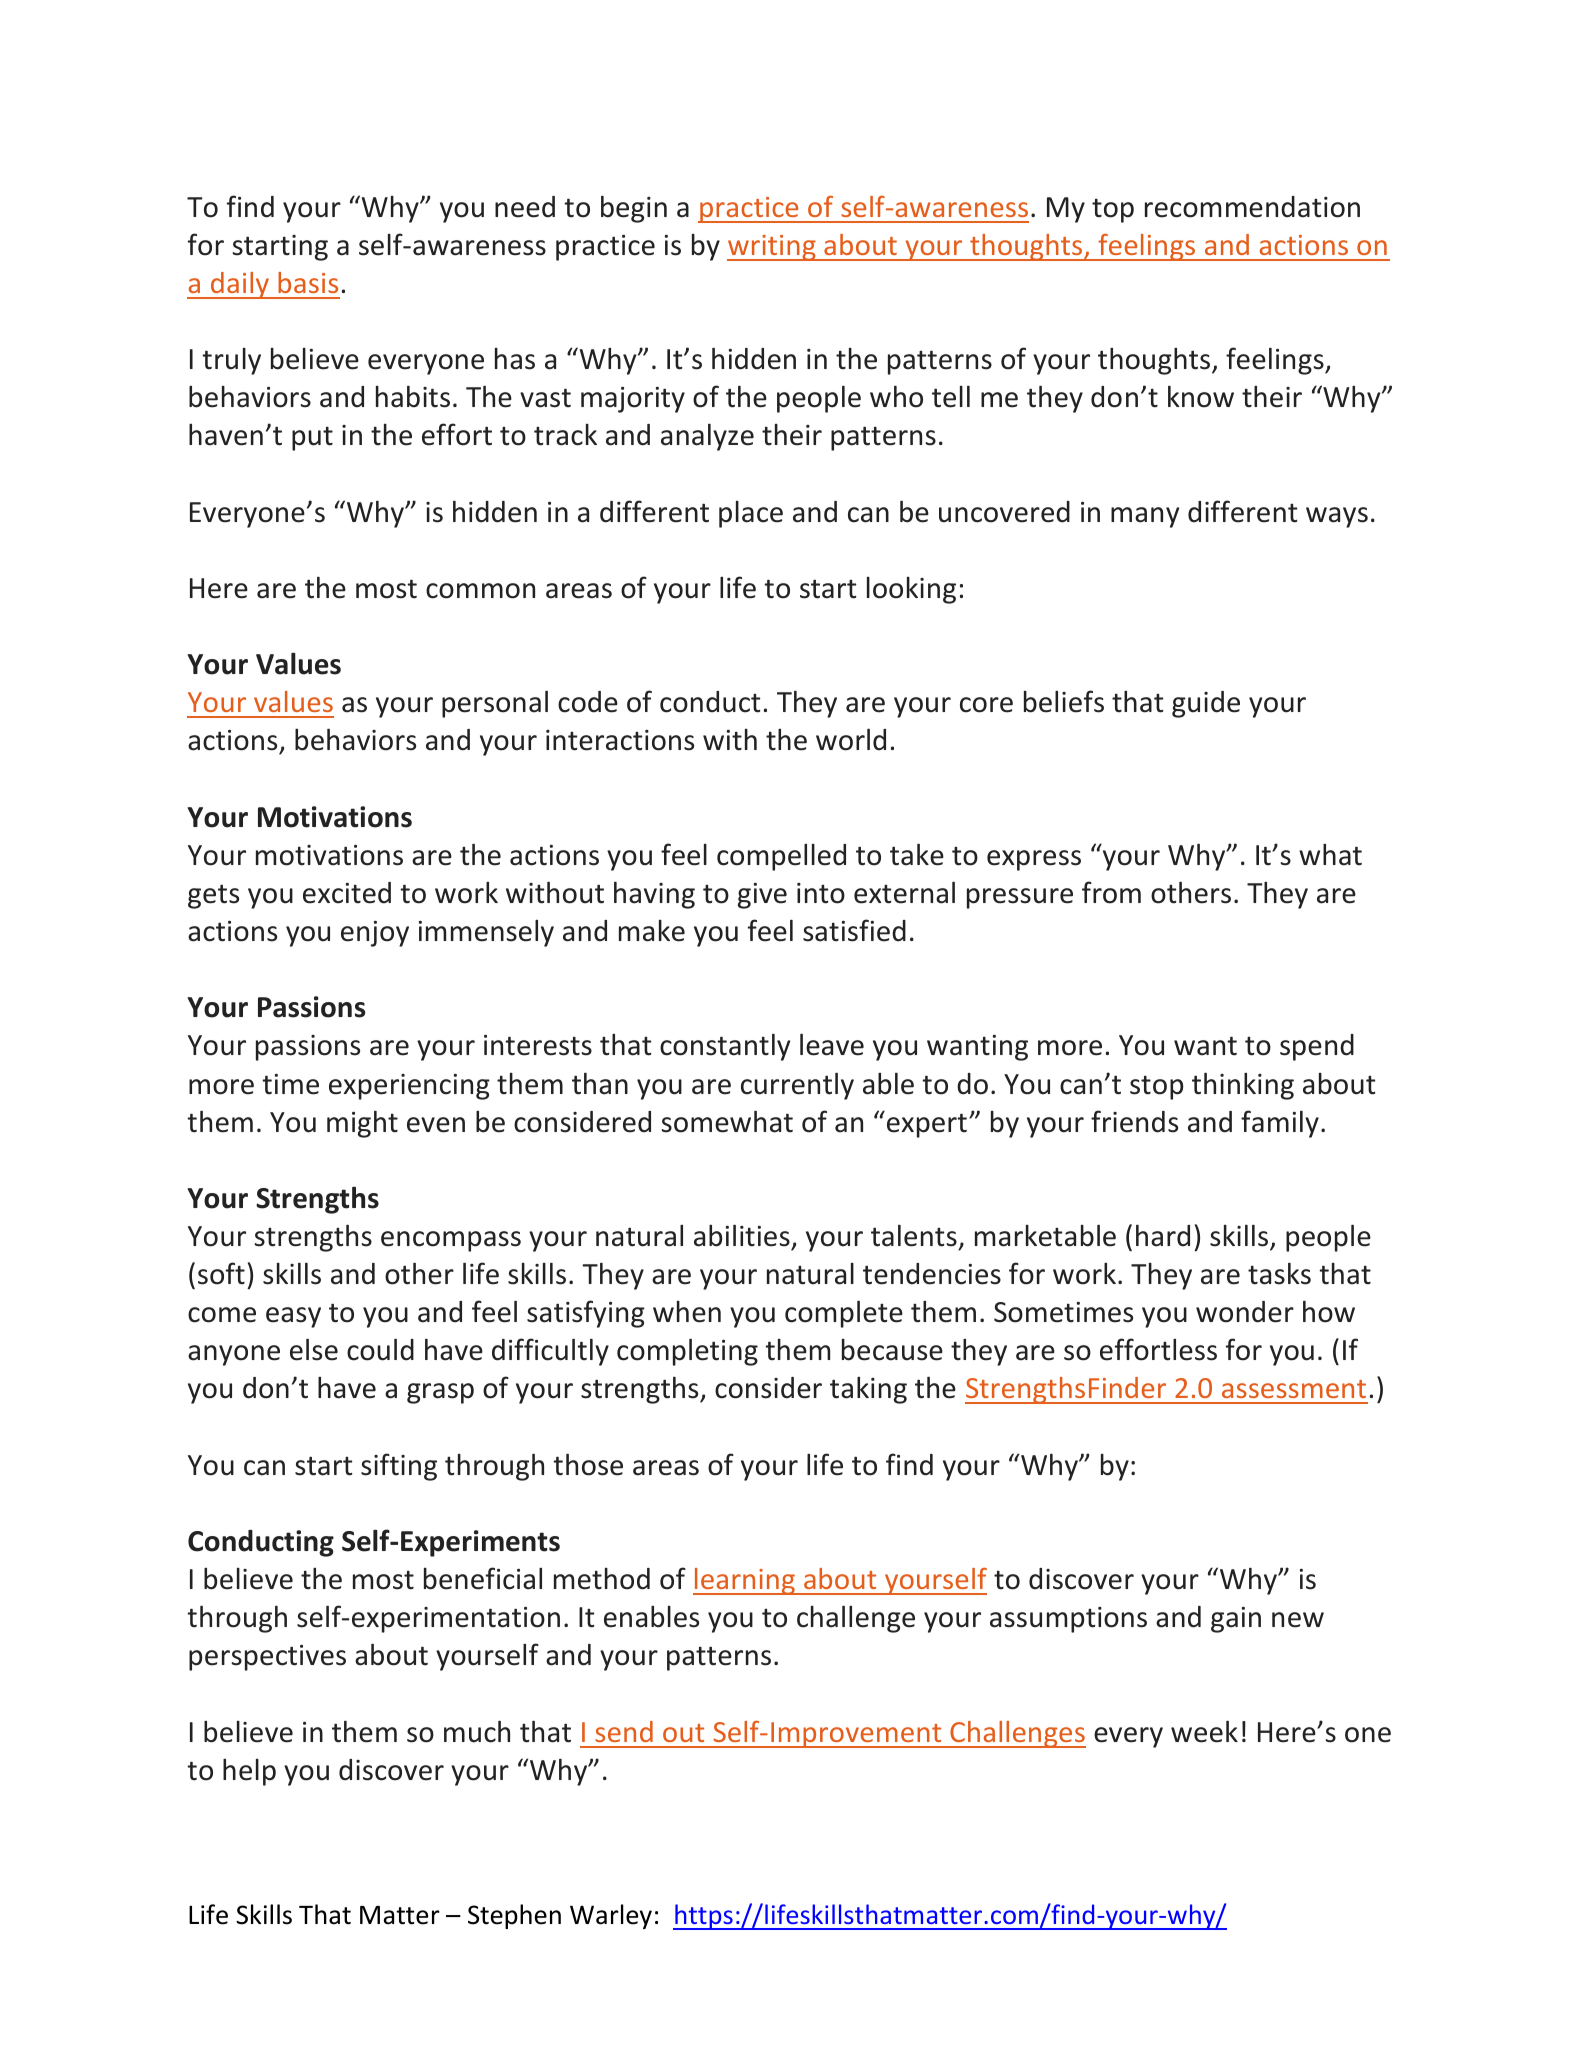  What do you see at coordinates (772, 248) in the image?
I see `writing` at bounding box center [772, 248].
